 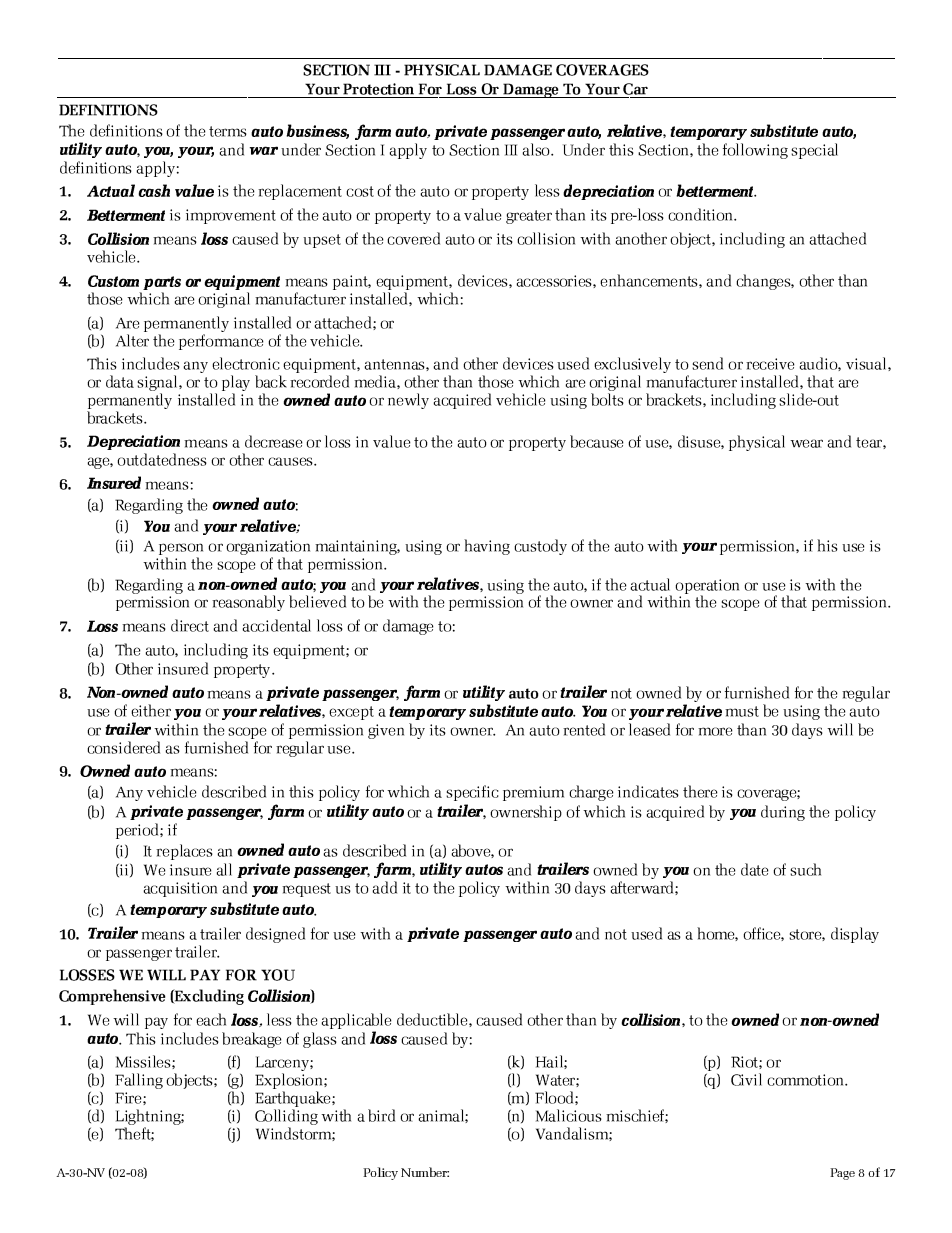 I want to click on following, so click(x=755, y=148).
